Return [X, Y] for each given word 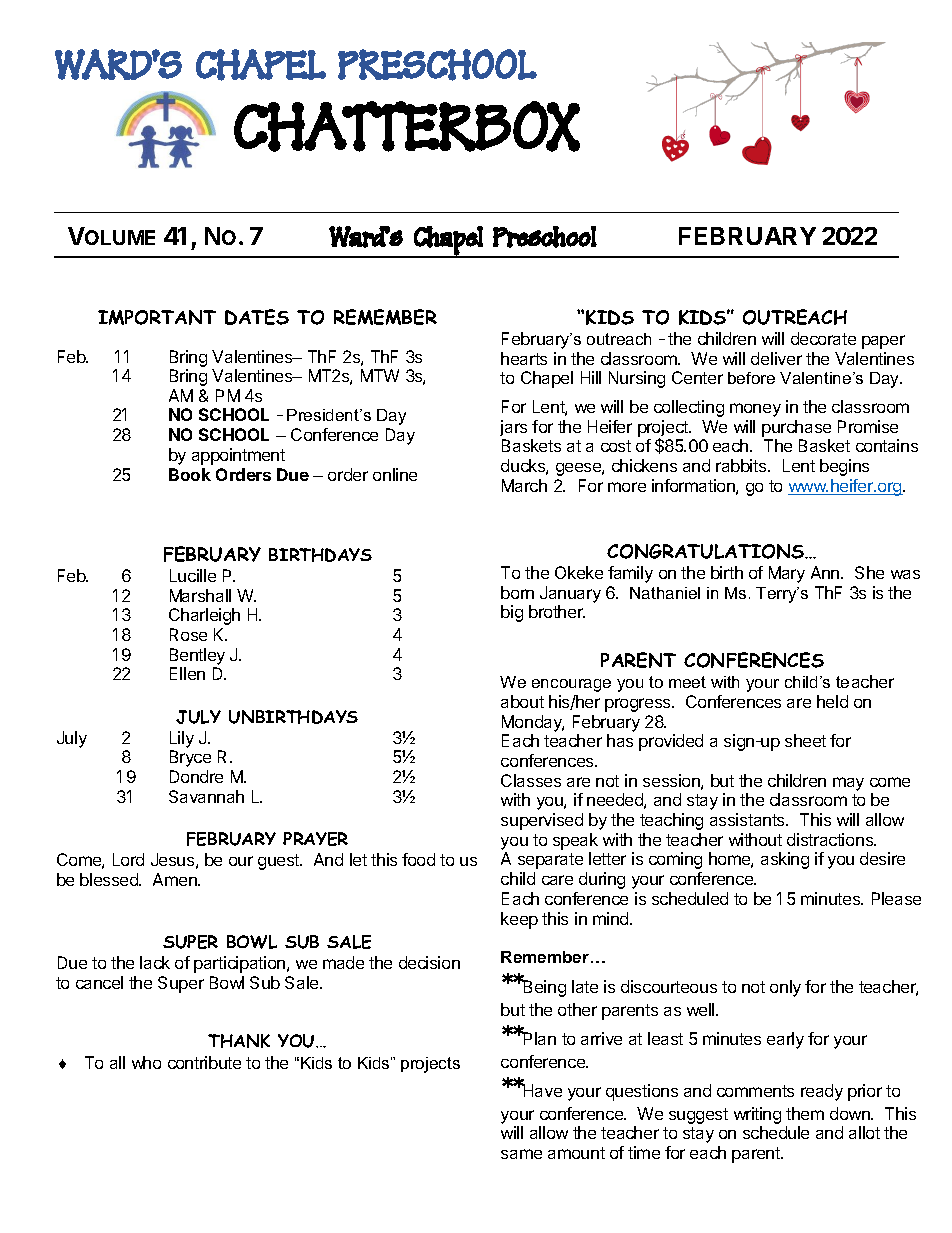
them [805, 1113]
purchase [796, 428]
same [521, 1154]
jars [513, 428]
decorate [823, 338]
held [832, 701]
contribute [204, 1062]
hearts [524, 358]
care [557, 880]
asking [785, 860]
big [512, 613]
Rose [188, 634]
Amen [176, 879]
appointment [238, 456]
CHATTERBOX [407, 126]
